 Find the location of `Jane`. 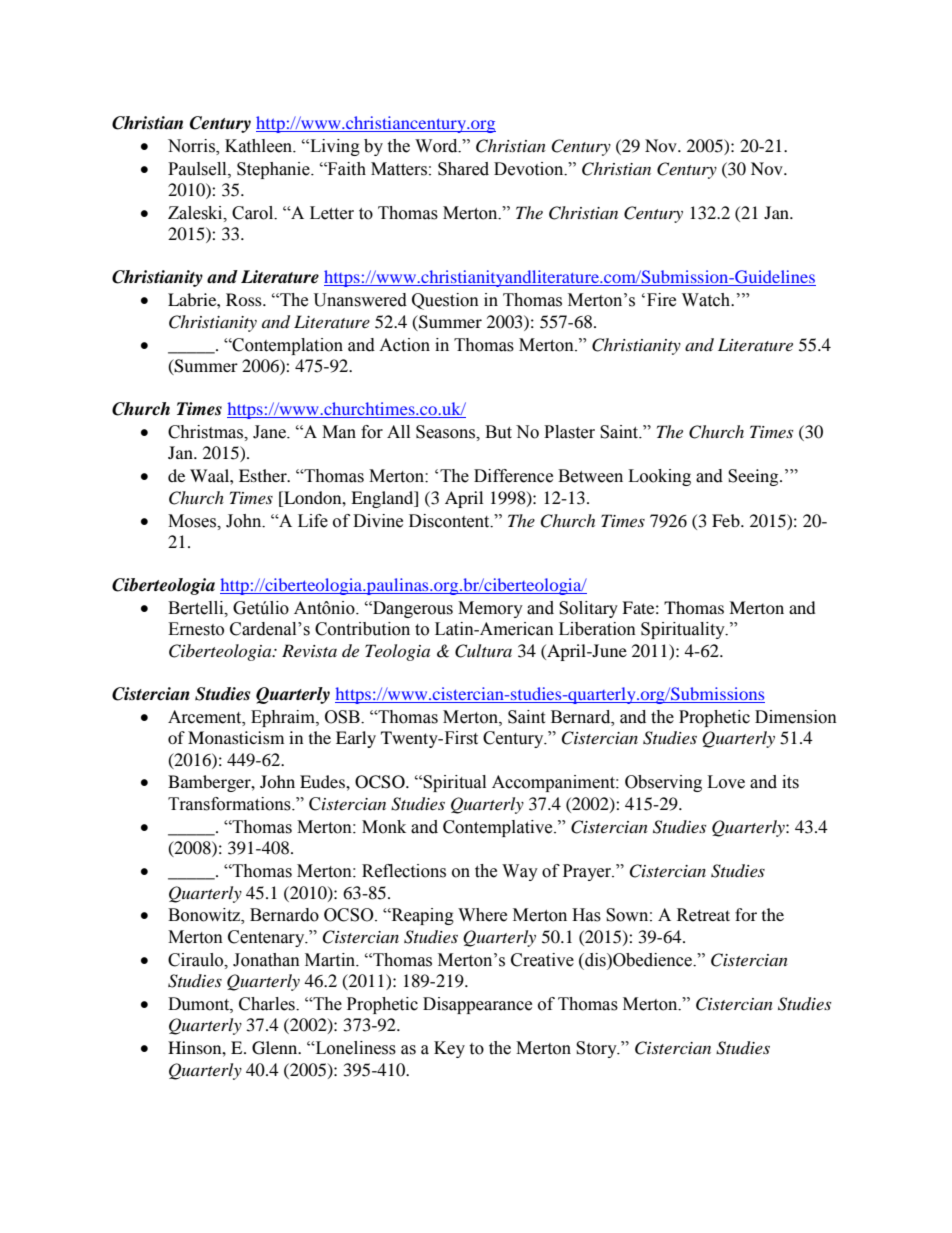

Jane is located at coordinates (270, 432).
